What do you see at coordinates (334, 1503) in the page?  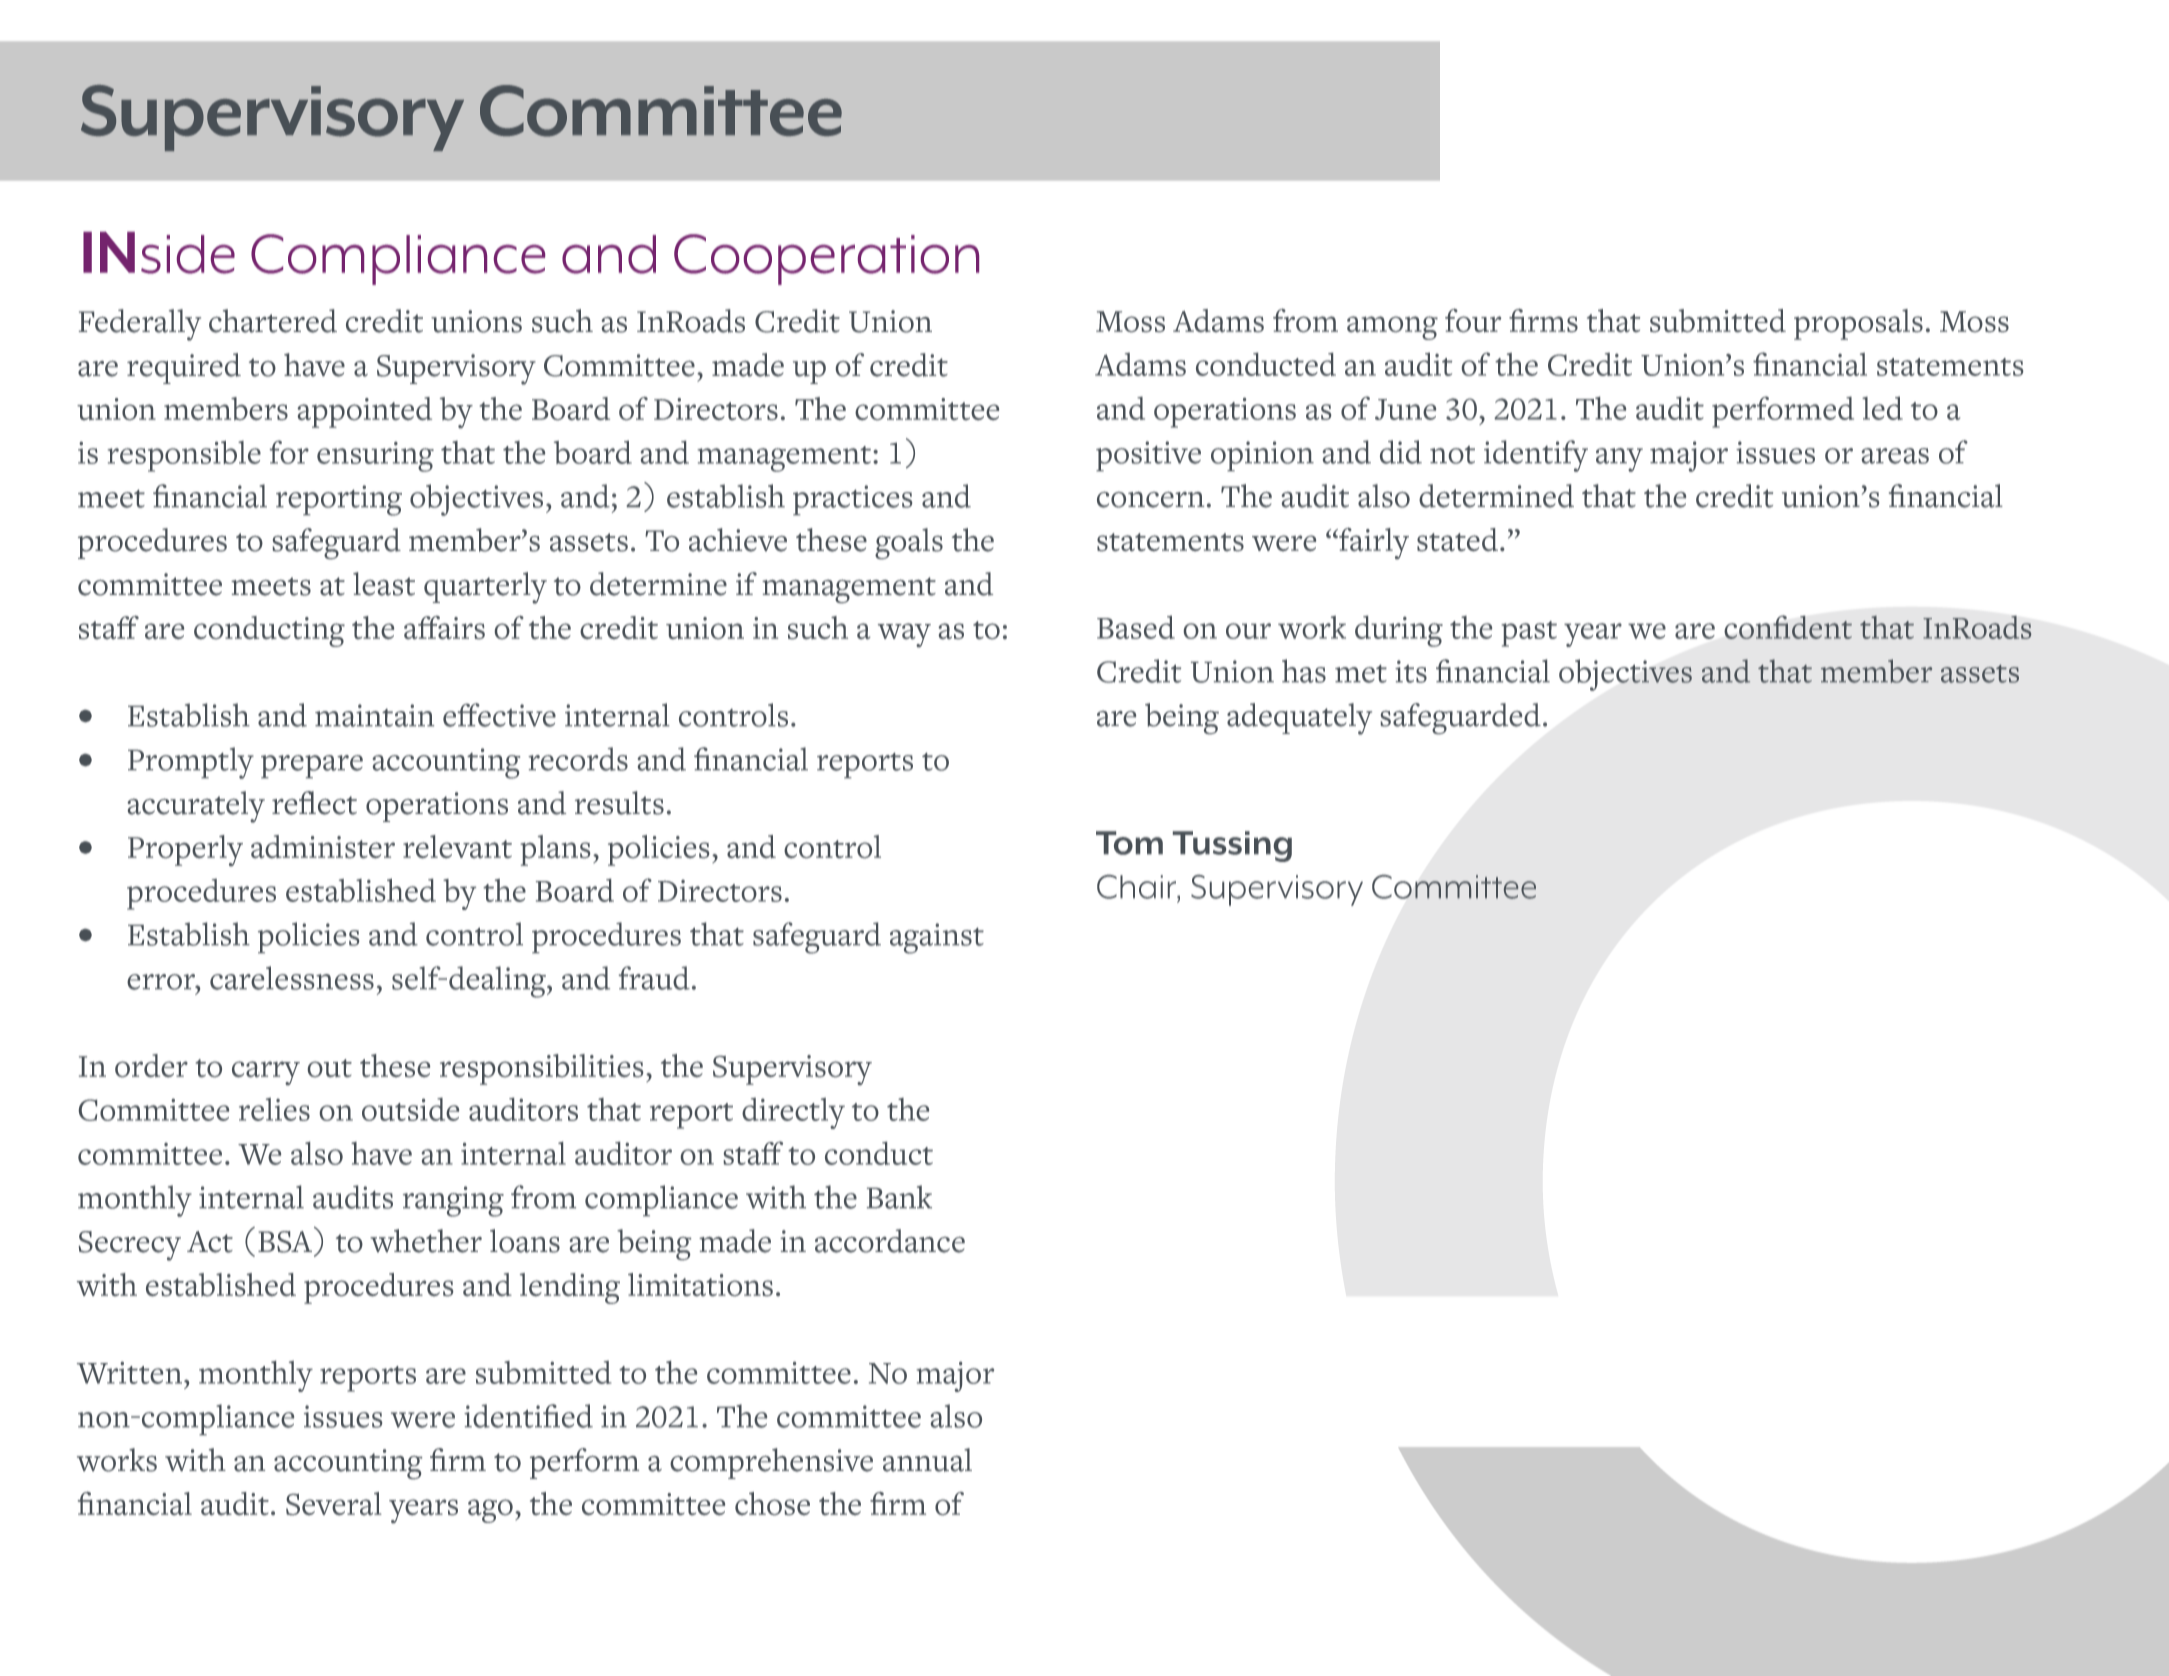 I see `Several` at bounding box center [334, 1503].
